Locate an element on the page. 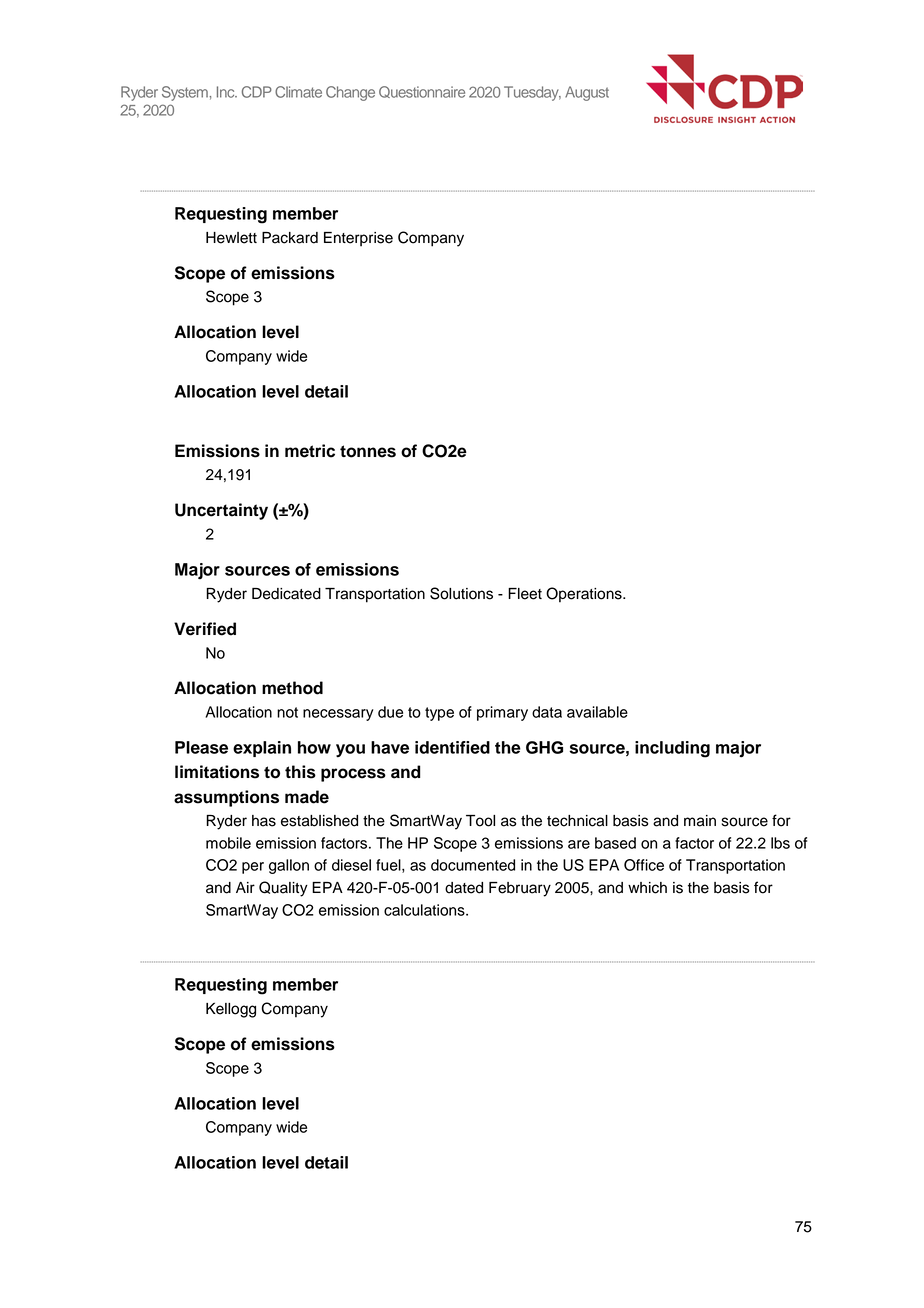 The width and height of the document is (924, 1308). Questionnaire is located at coordinates (422, 92).
